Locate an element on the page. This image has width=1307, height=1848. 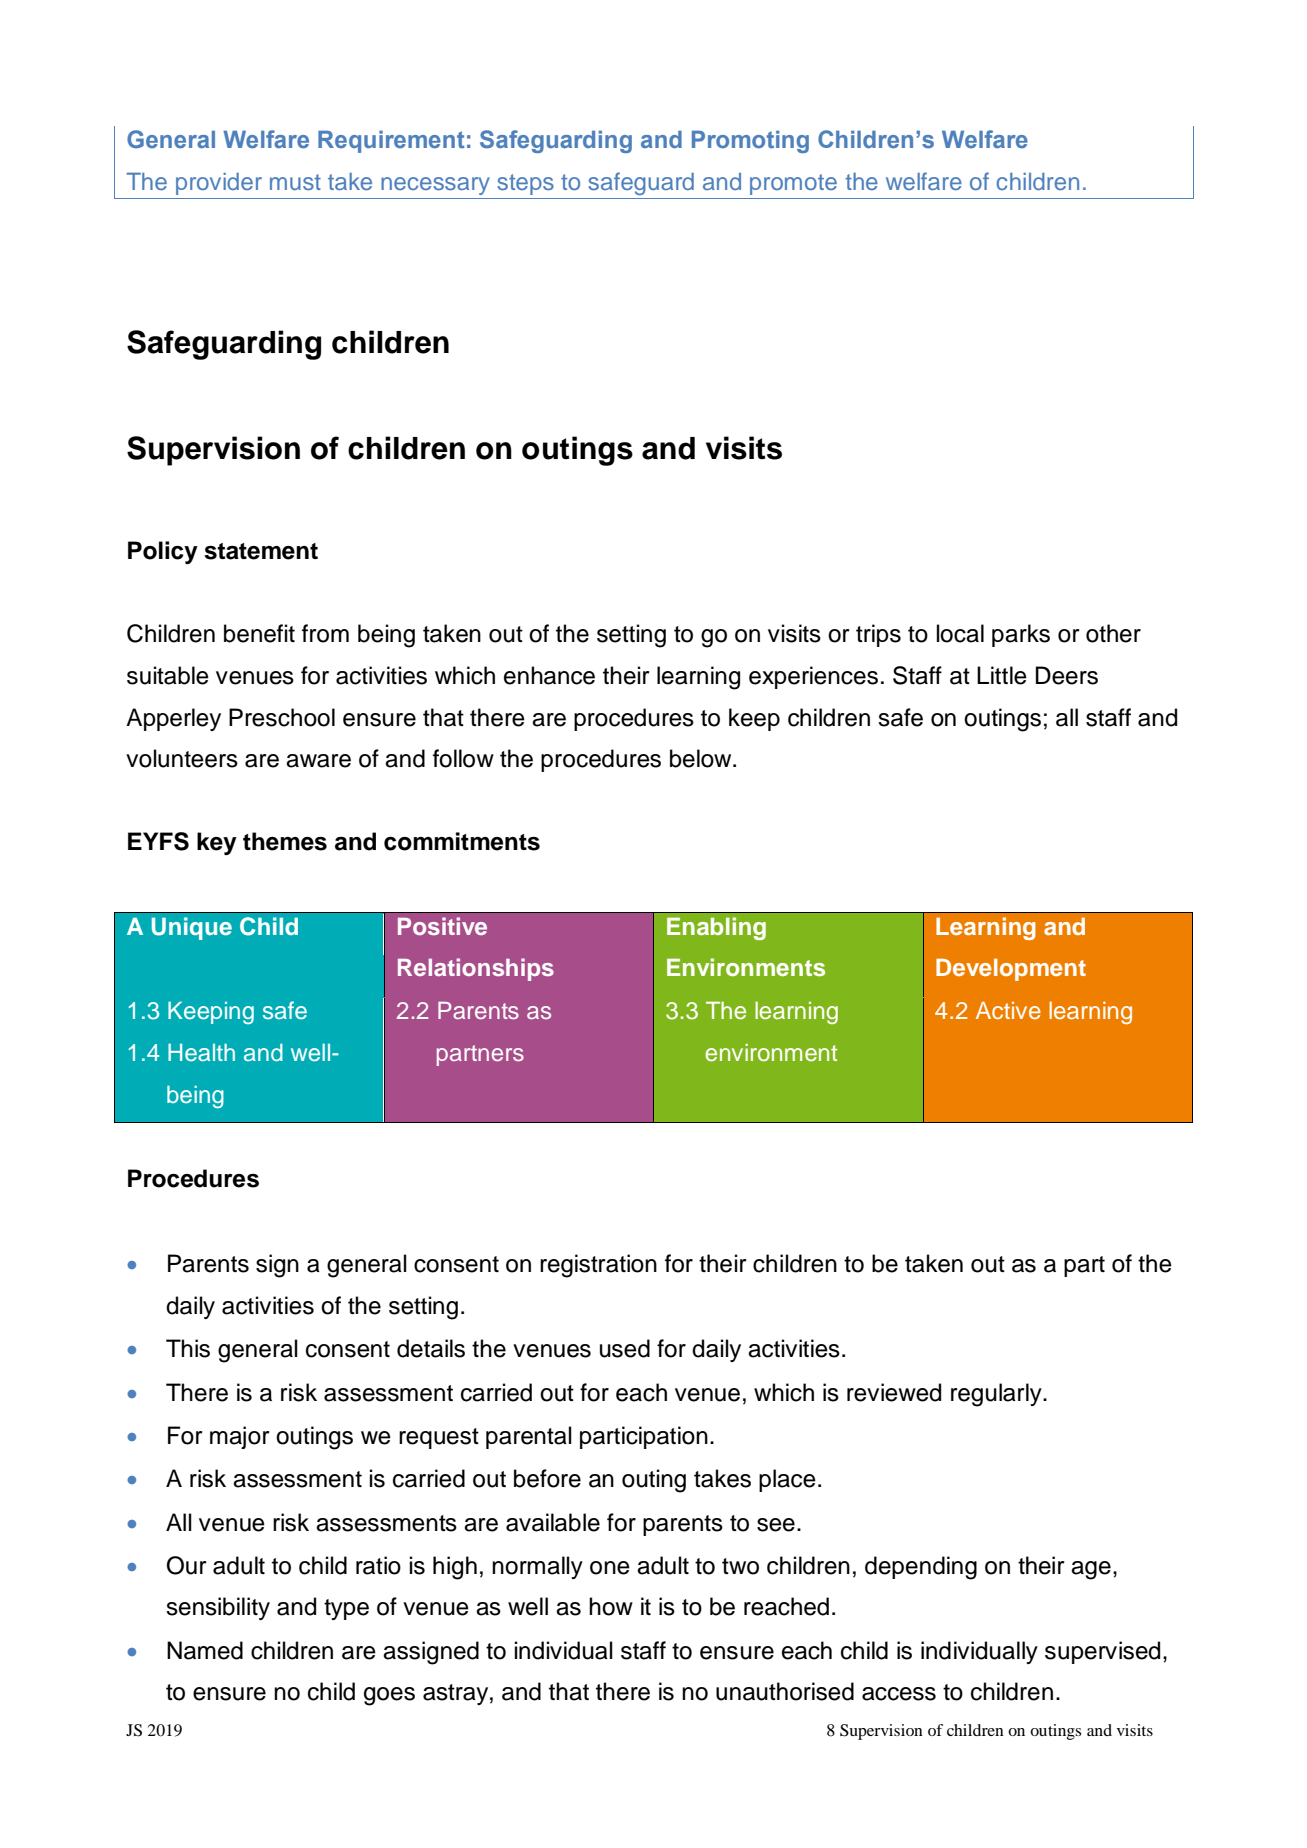
steps is located at coordinates (525, 184).
